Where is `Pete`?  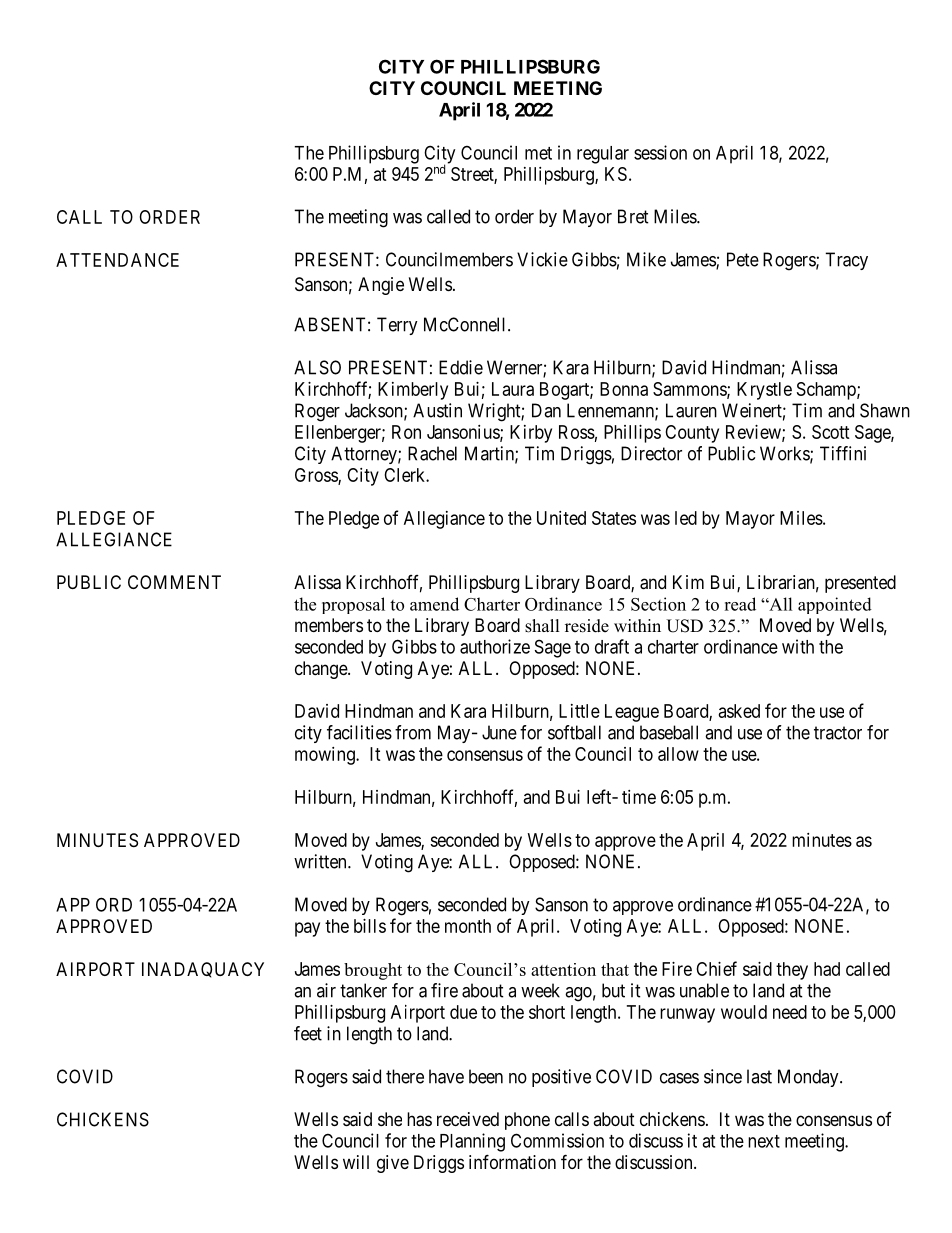 Pete is located at coordinates (743, 259).
